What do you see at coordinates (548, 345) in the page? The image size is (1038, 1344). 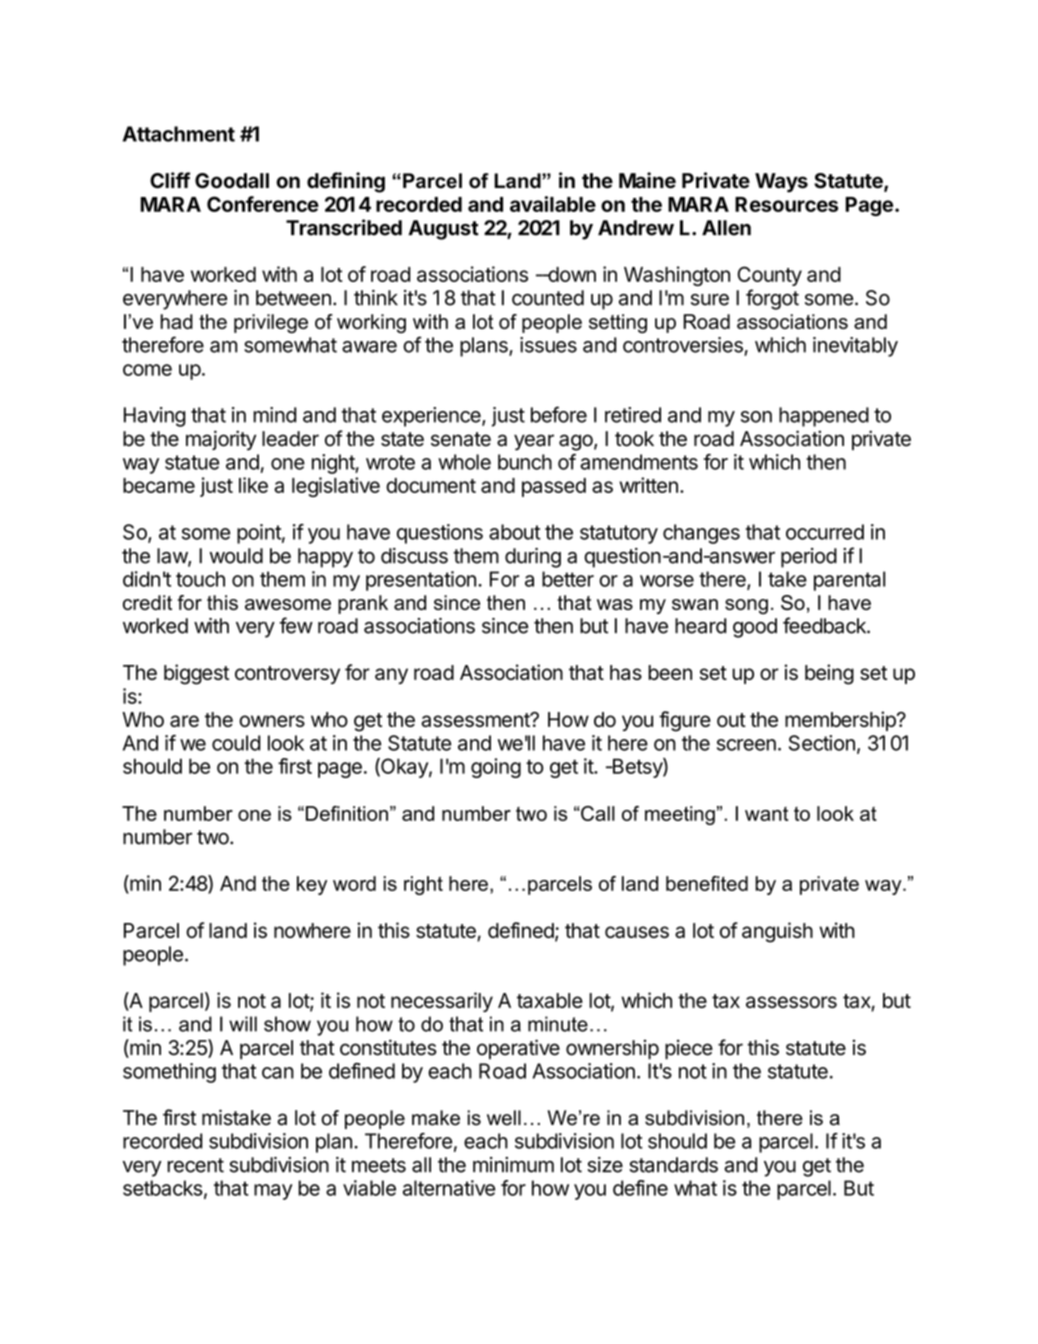 I see `issues` at bounding box center [548, 345].
